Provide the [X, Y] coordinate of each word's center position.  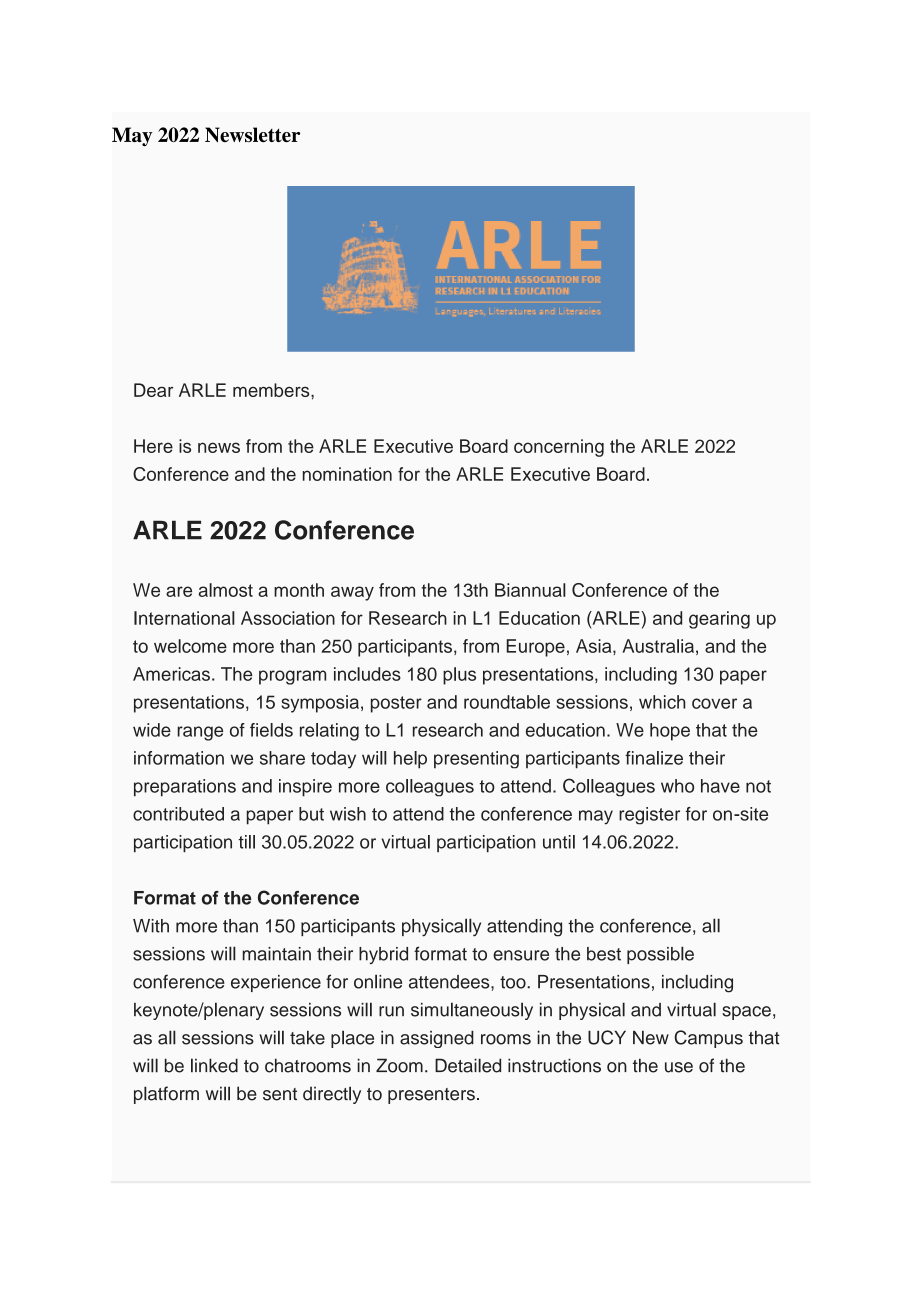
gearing [719, 620]
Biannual [530, 590]
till [246, 842]
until [559, 842]
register [649, 816]
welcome [190, 646]
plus [459, 676]
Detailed [468, 1065]
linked [214, 1065]
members [272, 390]
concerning [559, 448]
